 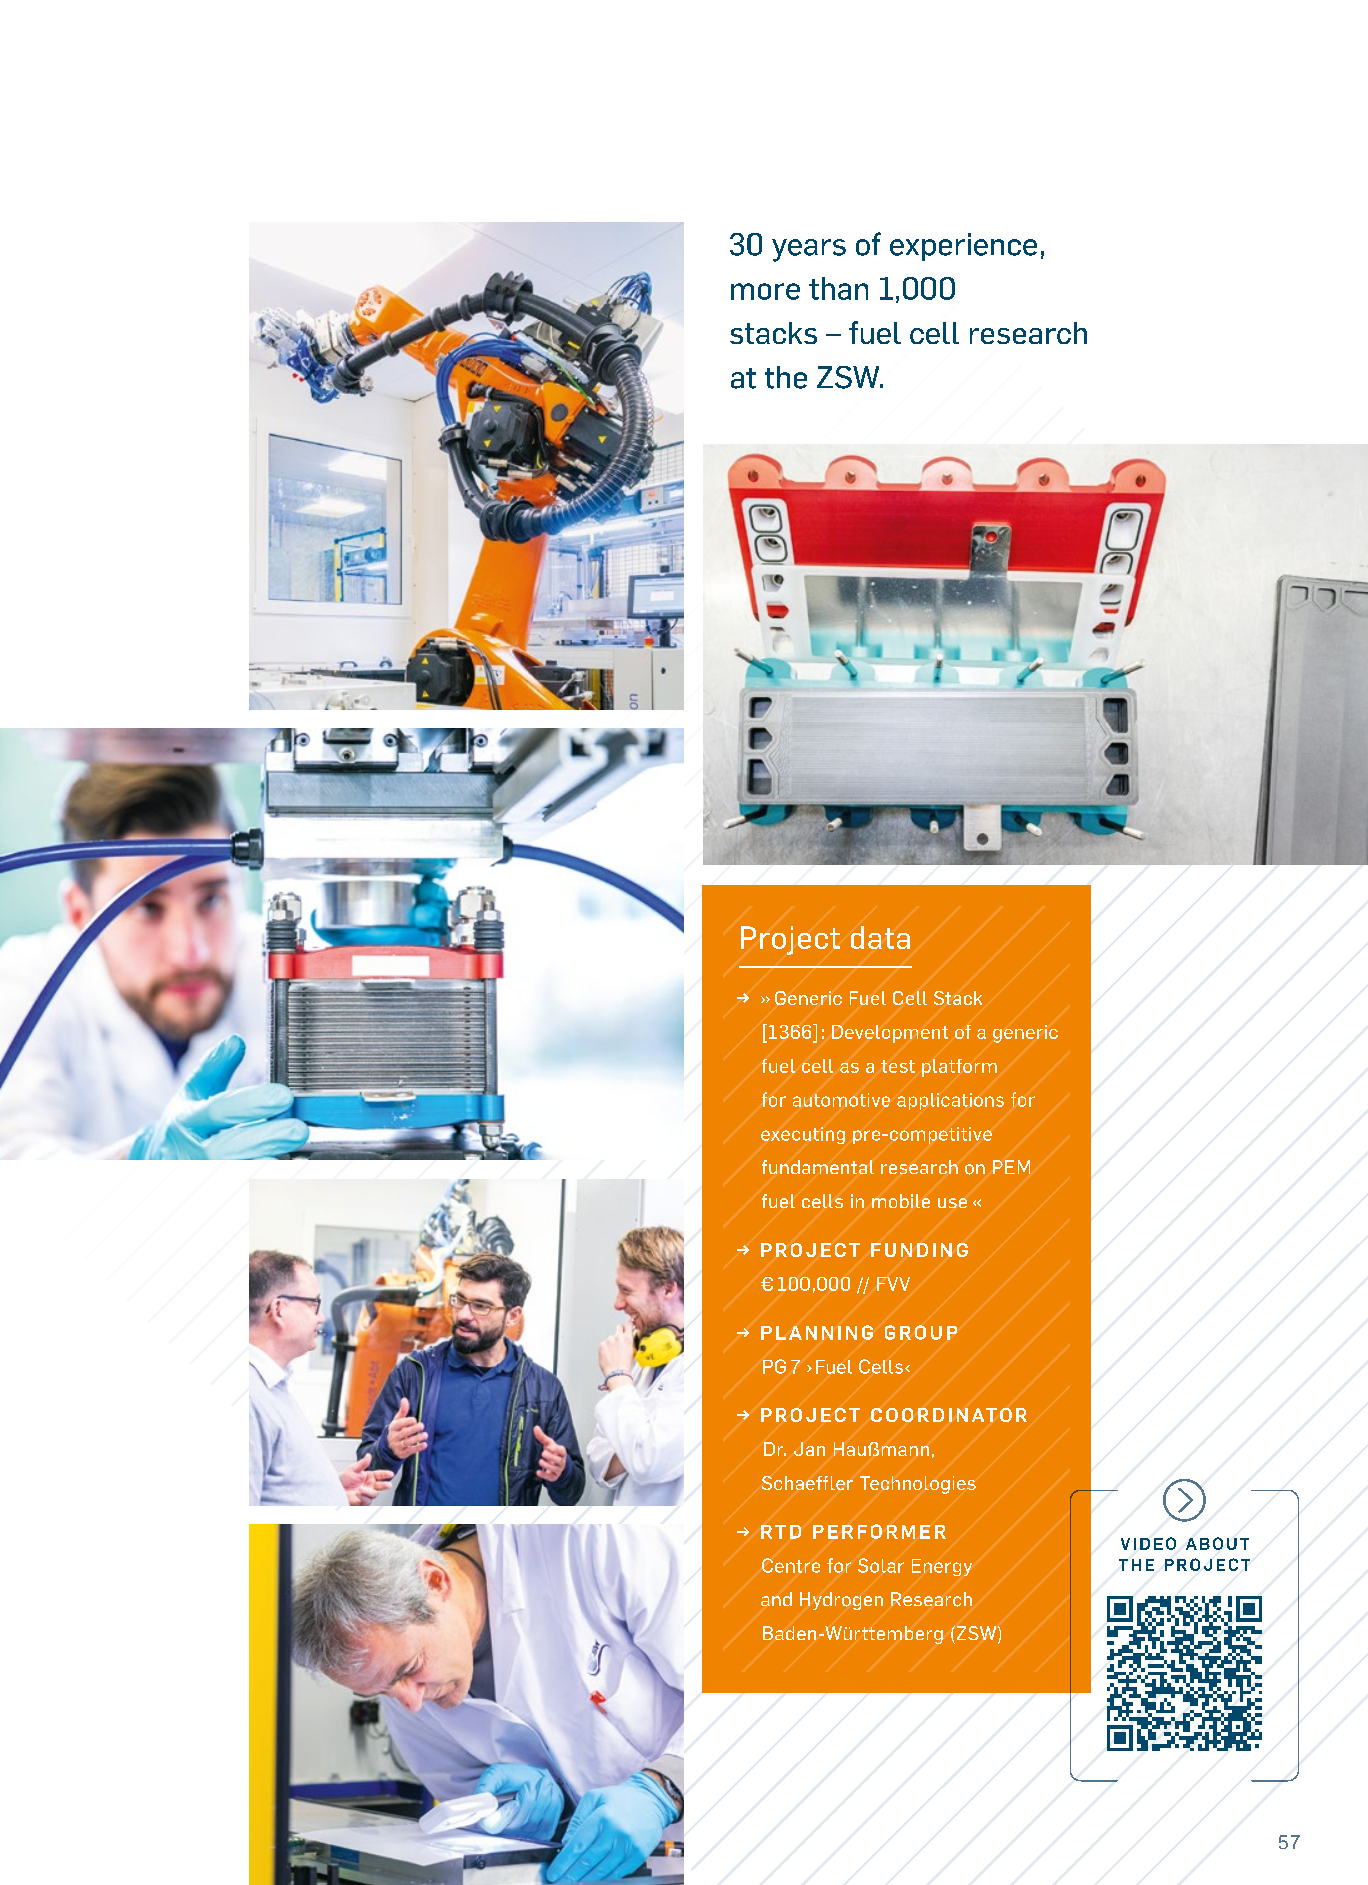 I want to click on years, so click(x=809, y=250).
